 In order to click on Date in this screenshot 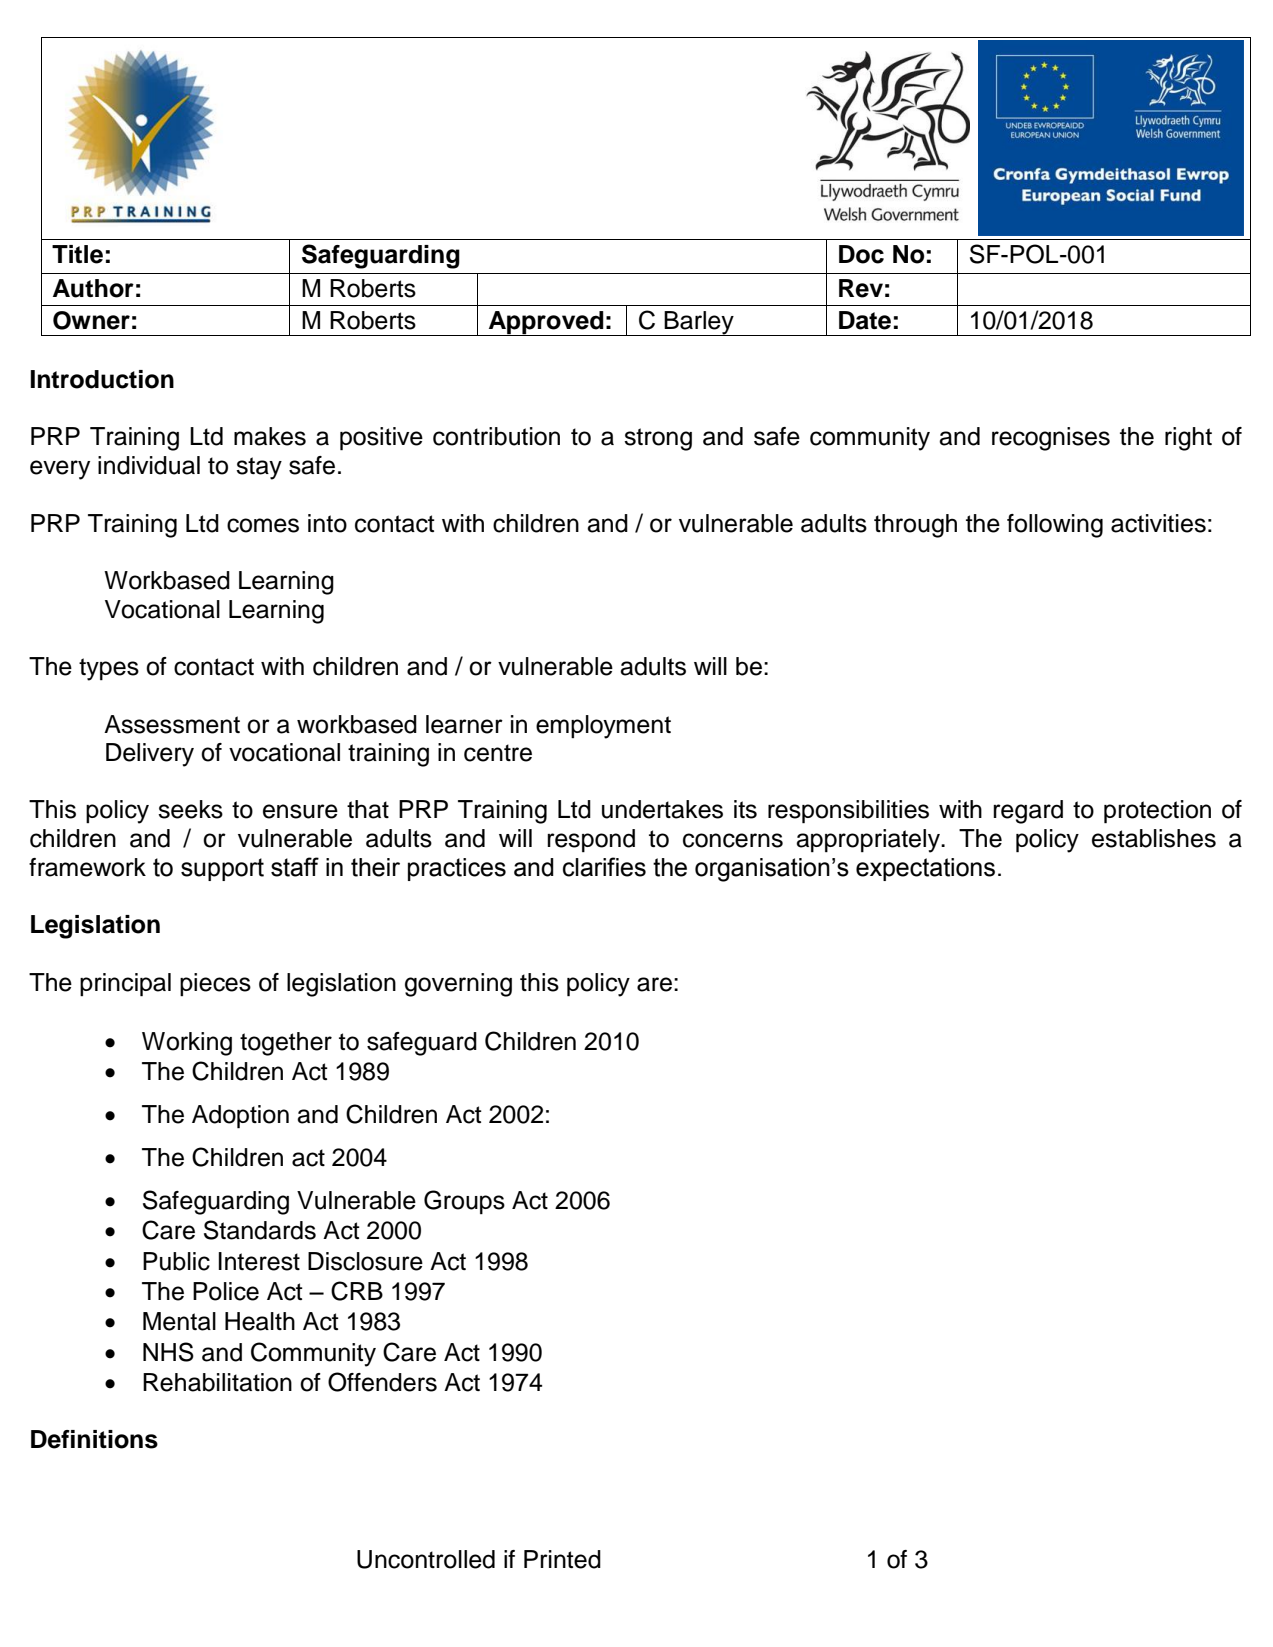, I will do `click(865, 320)`.
